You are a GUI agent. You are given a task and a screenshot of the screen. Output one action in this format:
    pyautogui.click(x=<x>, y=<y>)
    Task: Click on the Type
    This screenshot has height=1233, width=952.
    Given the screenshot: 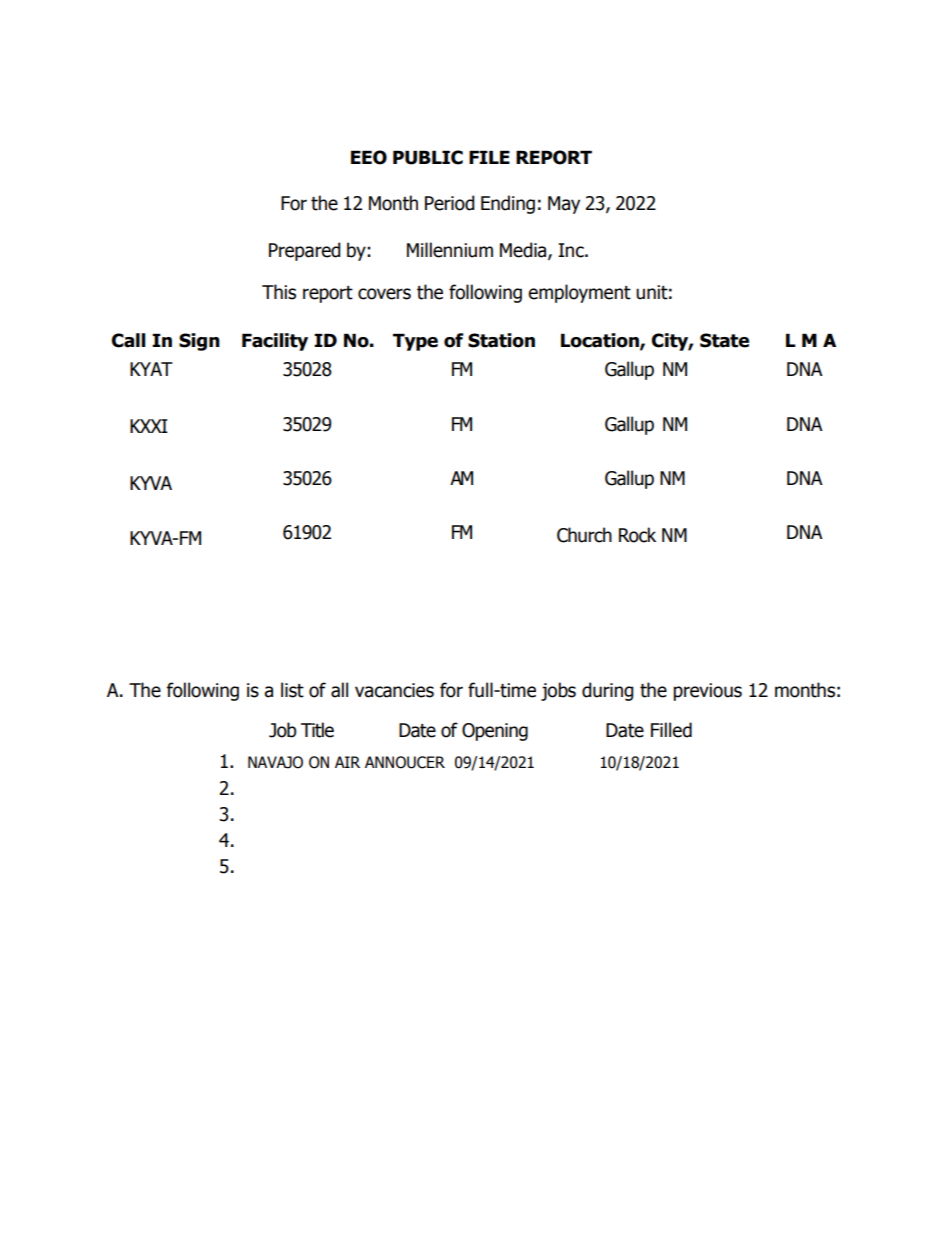 What is the action you would take?
    pyautogui.click(x=415, y=342)
